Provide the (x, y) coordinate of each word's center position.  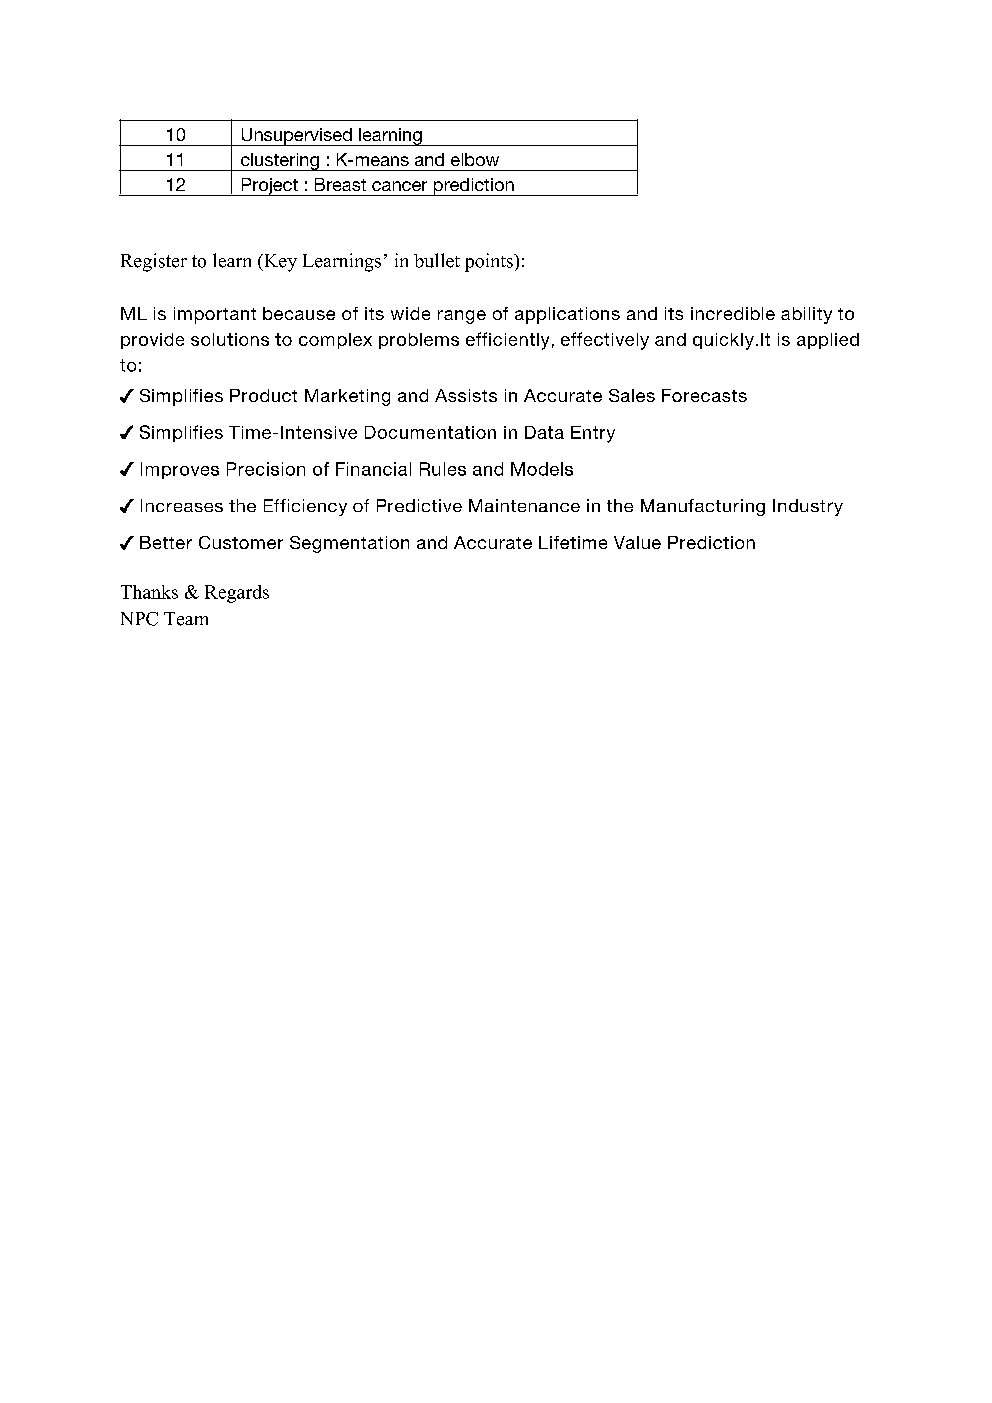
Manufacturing (703, 507)
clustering (279, 162)
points (490, 262)
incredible (733, 313)
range (462, 317)
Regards (237, 594)
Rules (443, 469)
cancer (399, 186)
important (215, 315)
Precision (266, 469)
